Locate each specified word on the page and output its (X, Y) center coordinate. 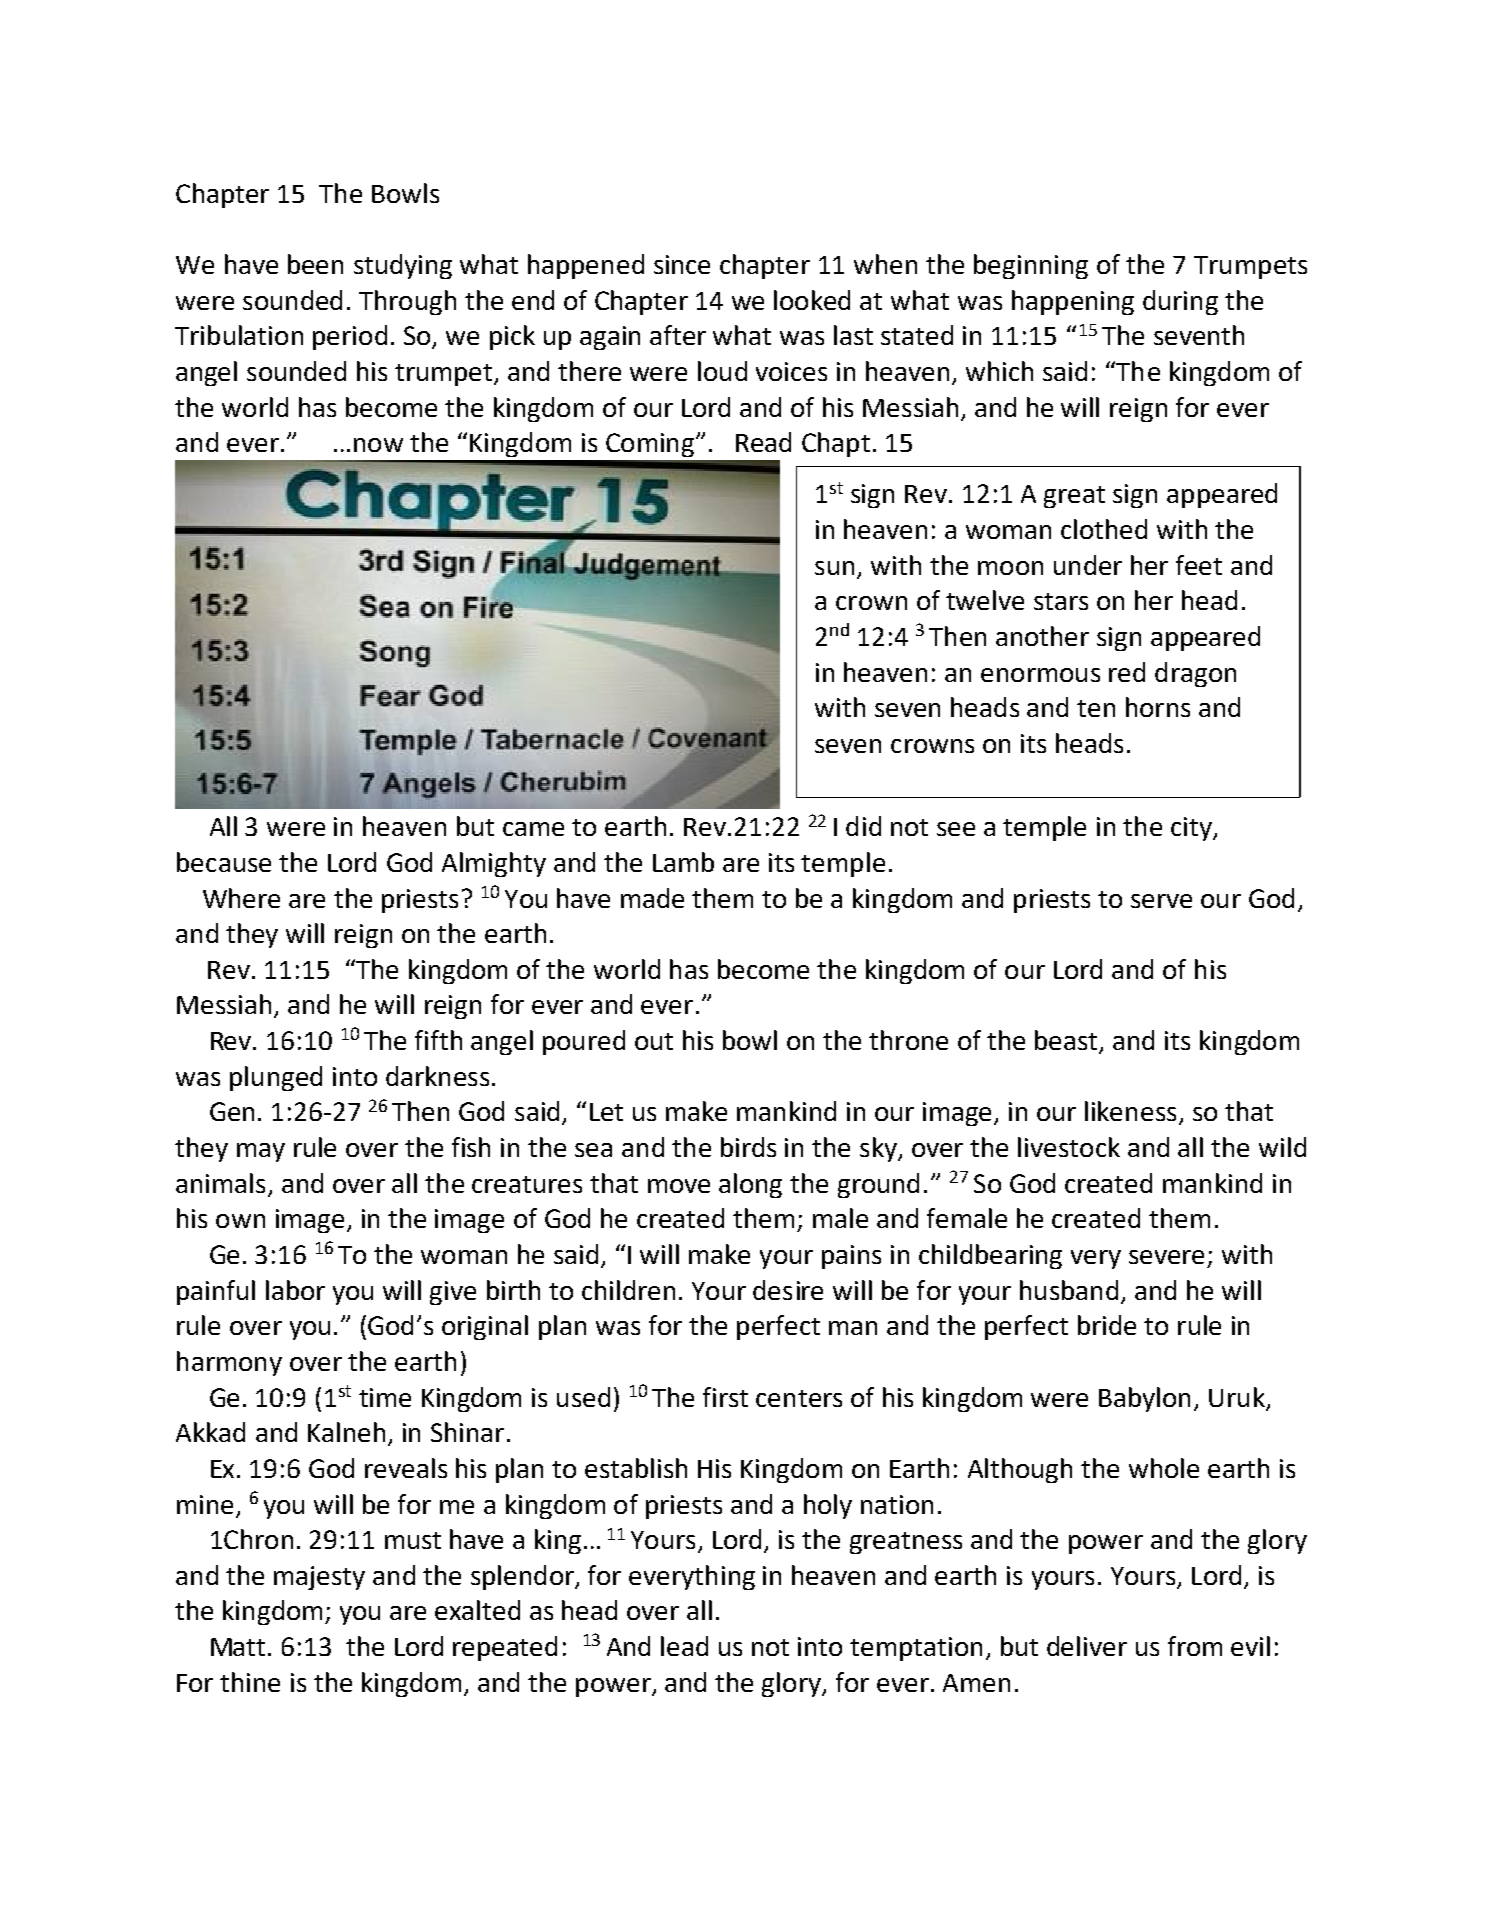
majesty (319, 1578)
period (350, 337)
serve (1161, 901)
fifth (438, 1040)
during (1180, 302)
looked (812, 300)
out (654, 1041)
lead (684, 1646)
